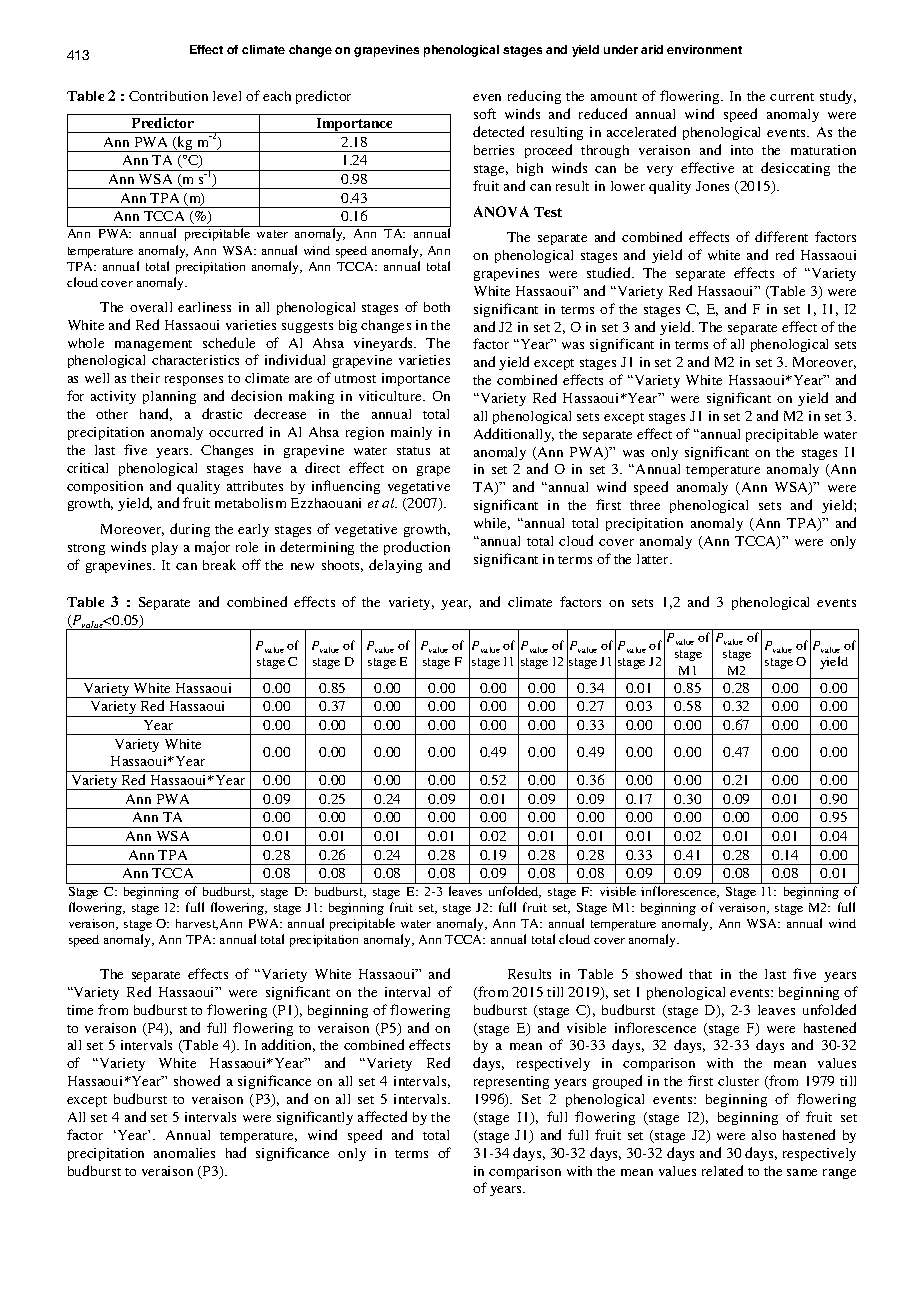 Image resolution: width=924 pixels, height=1308 pixels. I want to click on soft, so click(485, 113).
